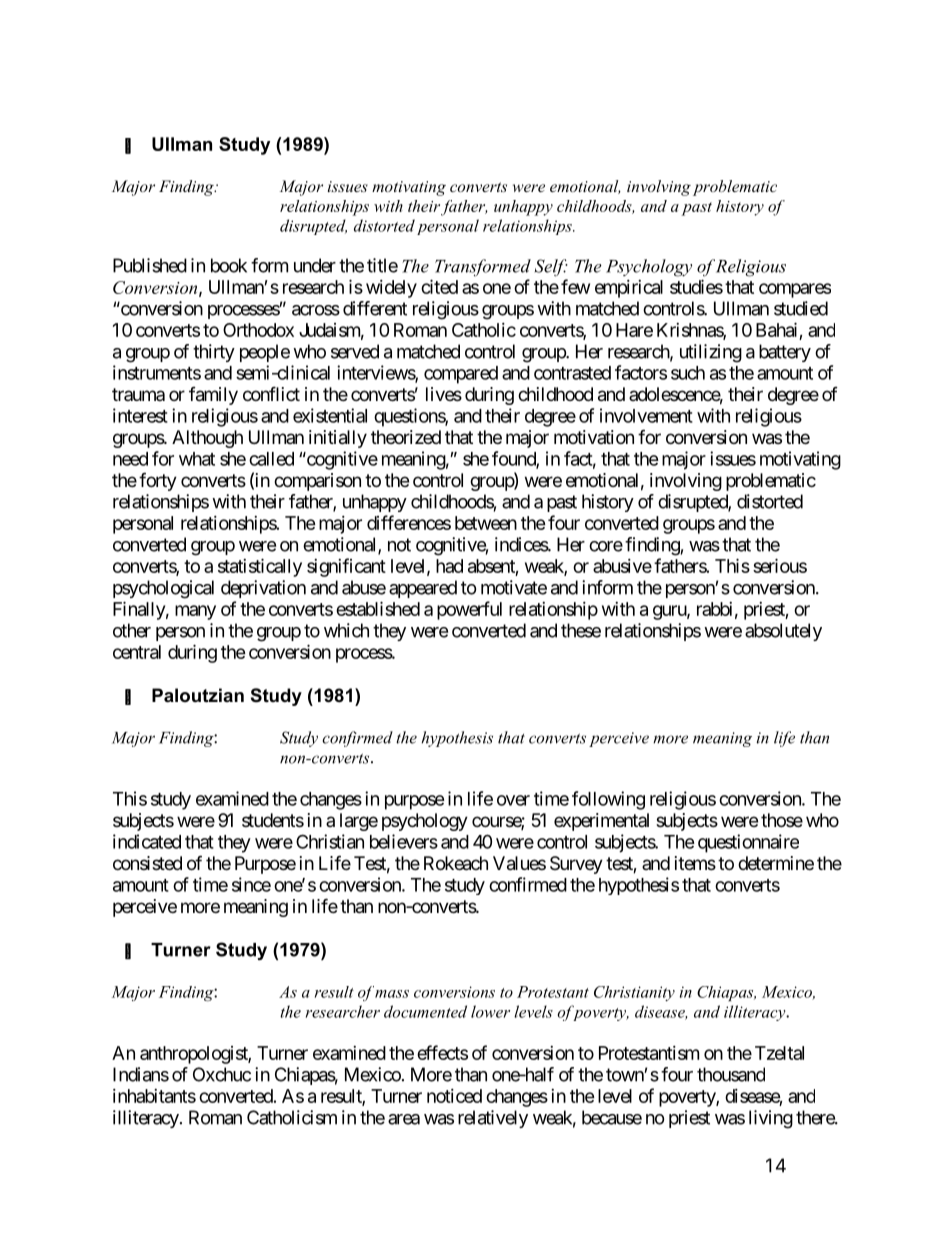 Image resolution: width=952 pixels, height=1233 pixels. What do you see at coordinates (137, 652) in the document?
I see `central` at bounding box center [137, 652].
